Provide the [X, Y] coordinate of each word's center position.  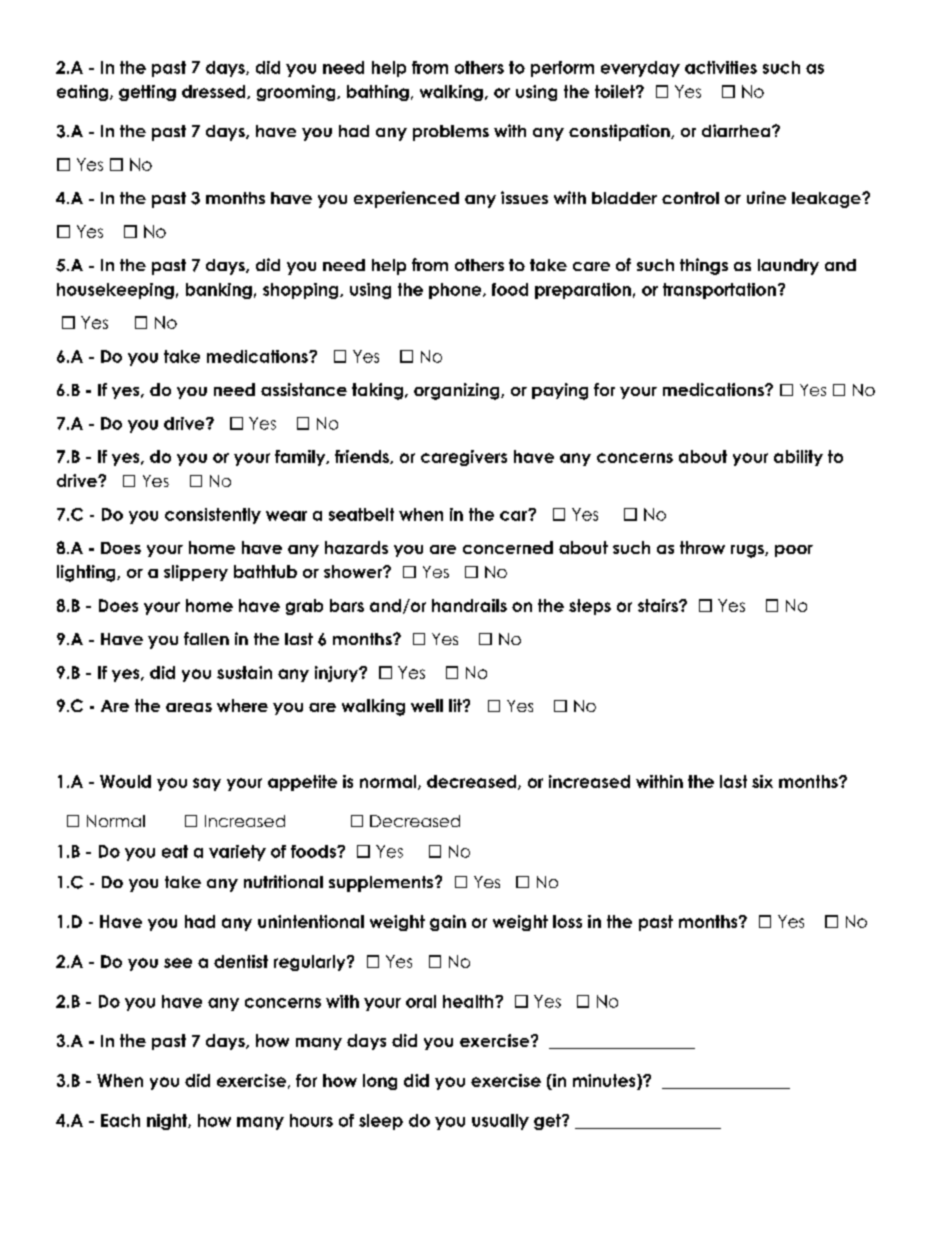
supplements [382, 884]
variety [237, 853]
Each [120, 1120]
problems [451, 133]
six [762, 781]
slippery [196, 573]
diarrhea [737, 130]
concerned [508, 547]
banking [219, 291]
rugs [748, 551]
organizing [458, 391]
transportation [719, 291]
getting [147, 93]
